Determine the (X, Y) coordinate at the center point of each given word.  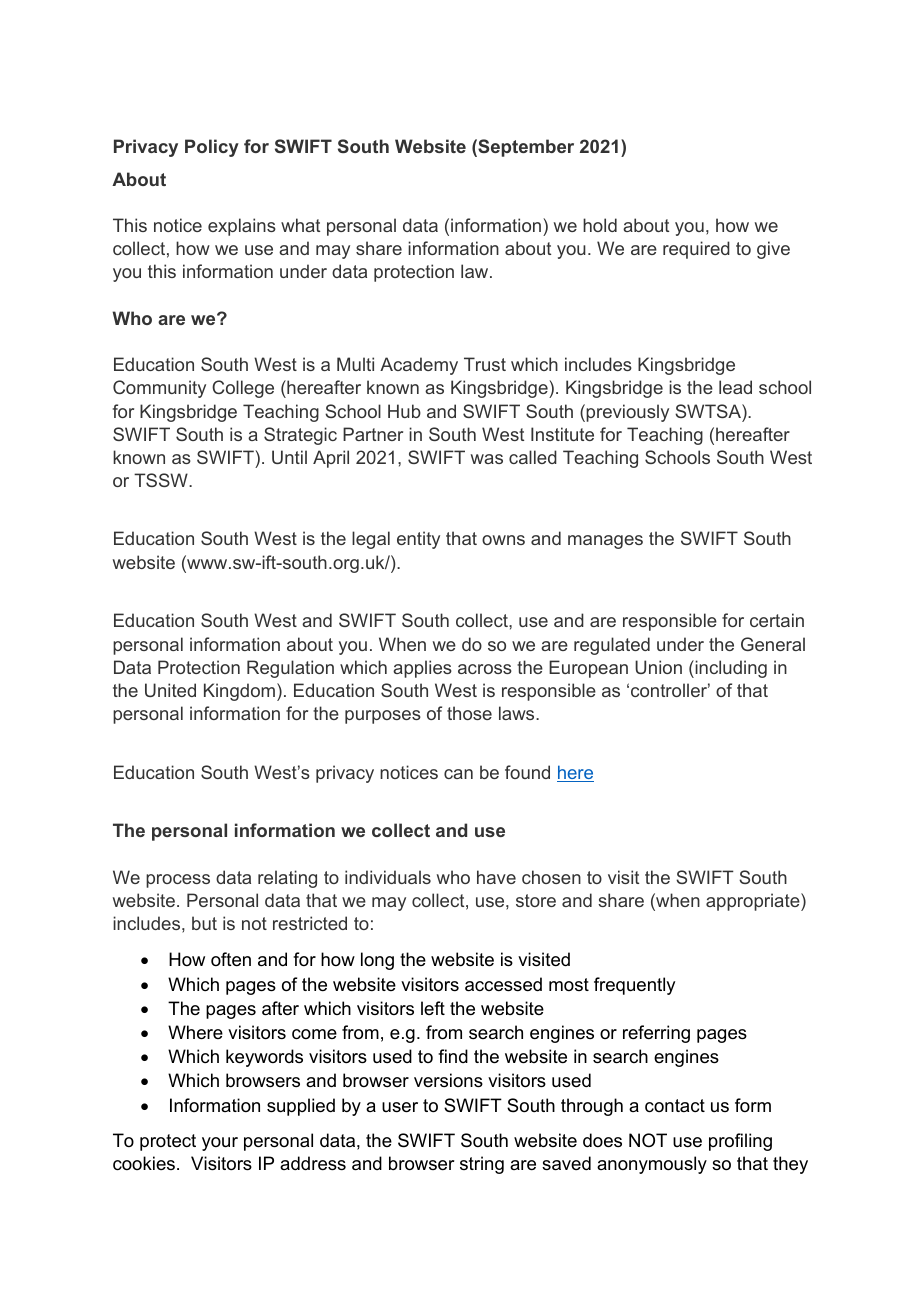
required (696, 250)
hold (600, 225)
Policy (212, 148)
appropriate (754, 902)
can (458, 774)
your (220, 1144)
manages (605, 542)
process (178, 881)
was (487, 459)
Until (289, 457)
